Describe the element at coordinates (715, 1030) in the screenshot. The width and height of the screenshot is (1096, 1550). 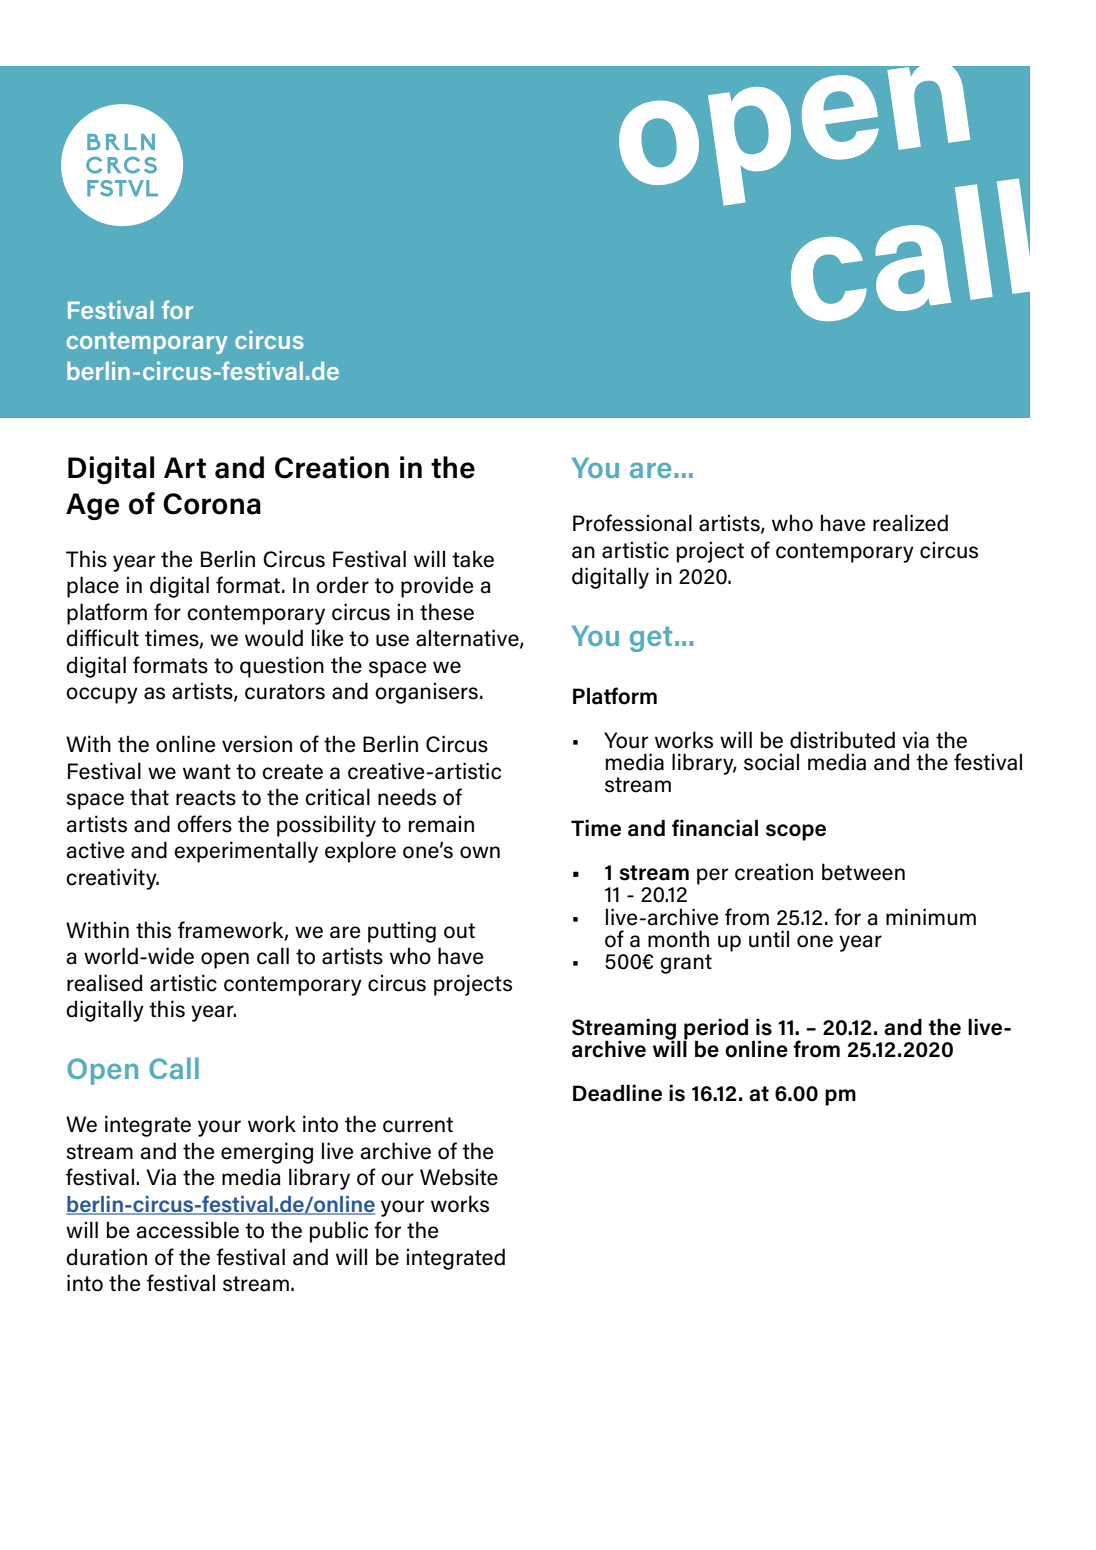
I see `period` at that location.
